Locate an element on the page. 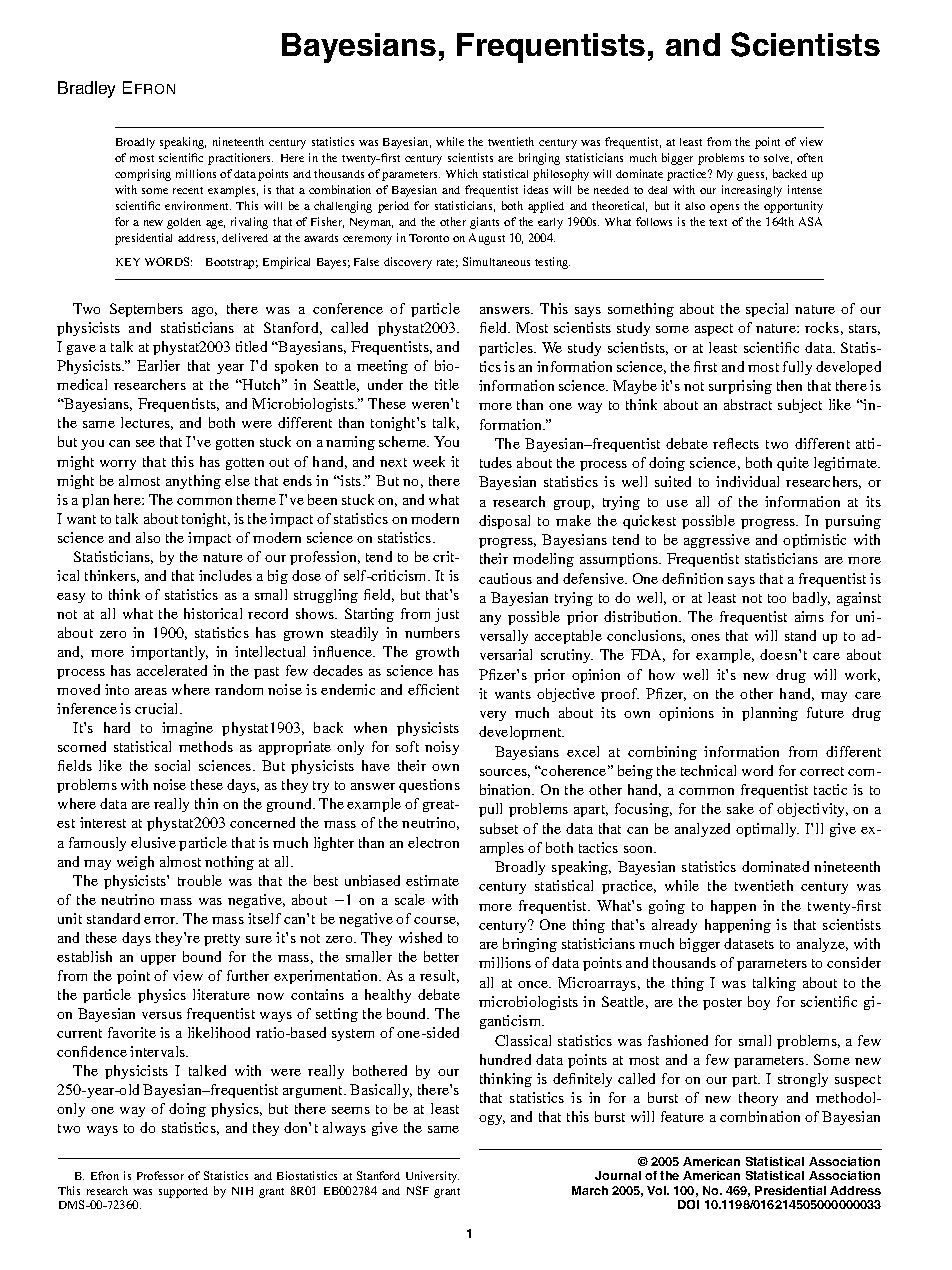 The width and height of the document is (952, 1270). quite is located at coordinates (793, 464).
